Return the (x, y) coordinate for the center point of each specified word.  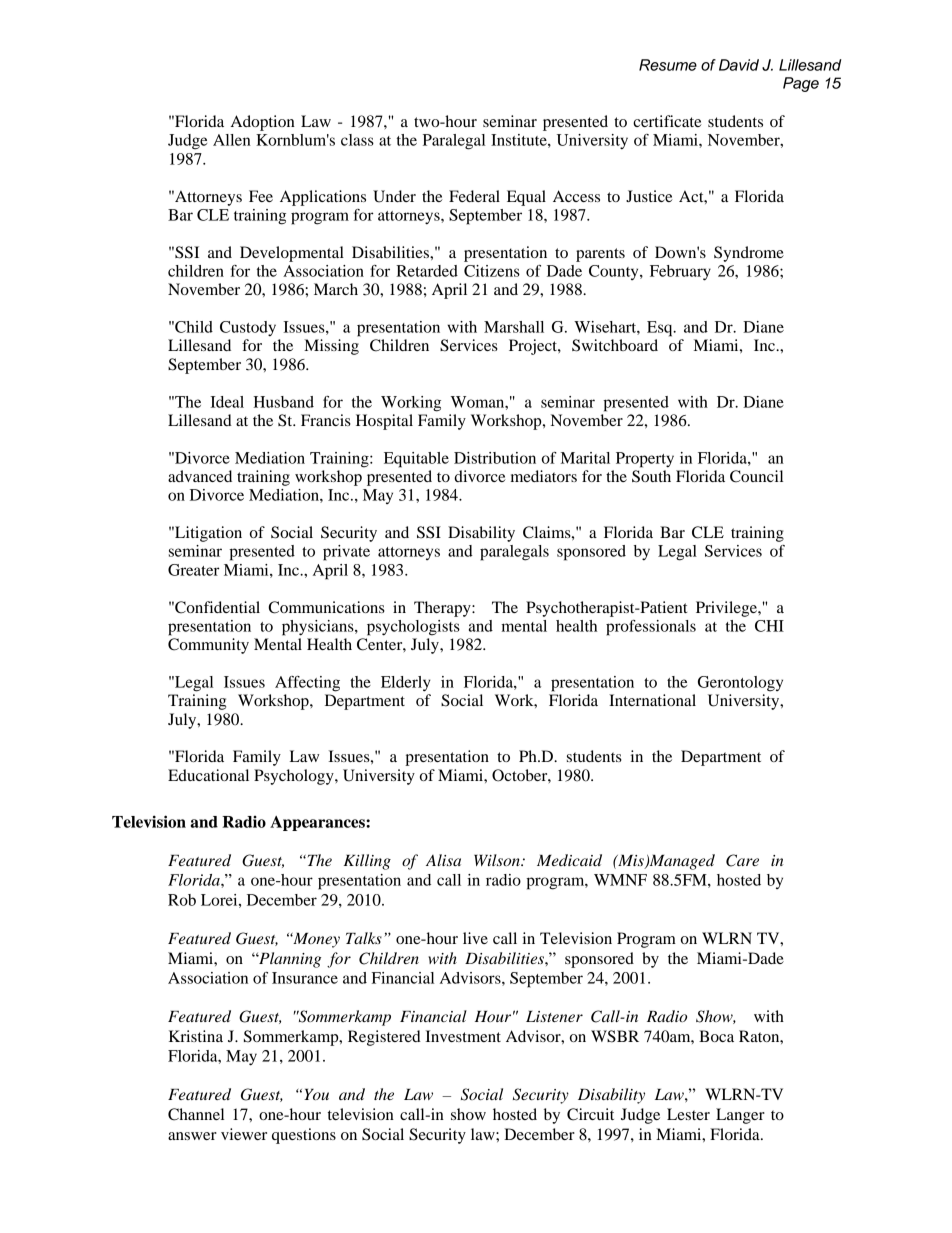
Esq (661, 329)
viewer (244, 1134)
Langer (740, 1116)
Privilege (727, 609)
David (739, 65)
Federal (474, 196)
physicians (319, 628)
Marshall (514, 327)
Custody (248, 328)
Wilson (498, 860)
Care (742, 860)
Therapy (443, 609)
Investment (463, 1036)
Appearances (318, 823)
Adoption (263, 123)
